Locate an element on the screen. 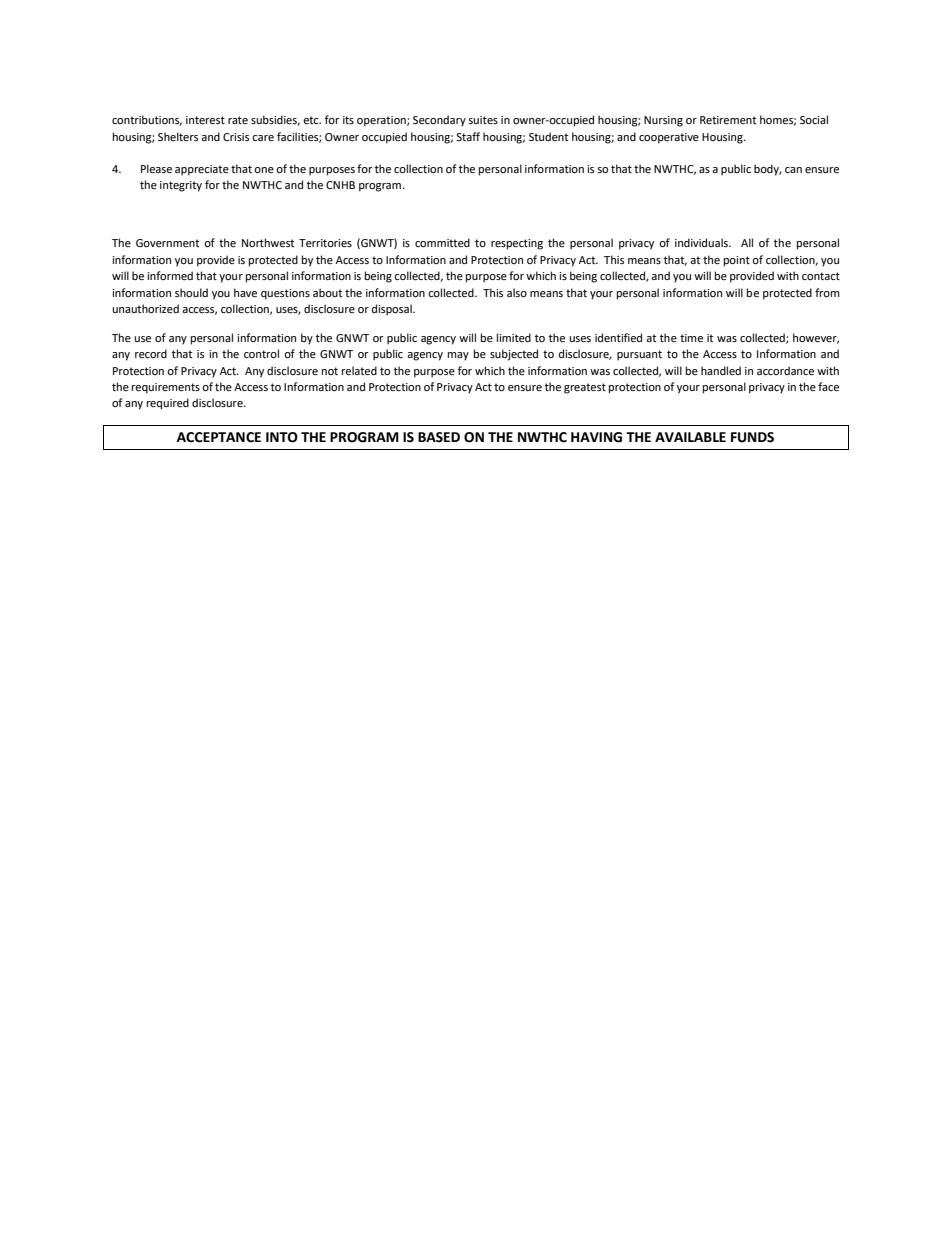 The width and height of the screenshot is (952, 1233). BASED is located at coordinates (439, 437).
